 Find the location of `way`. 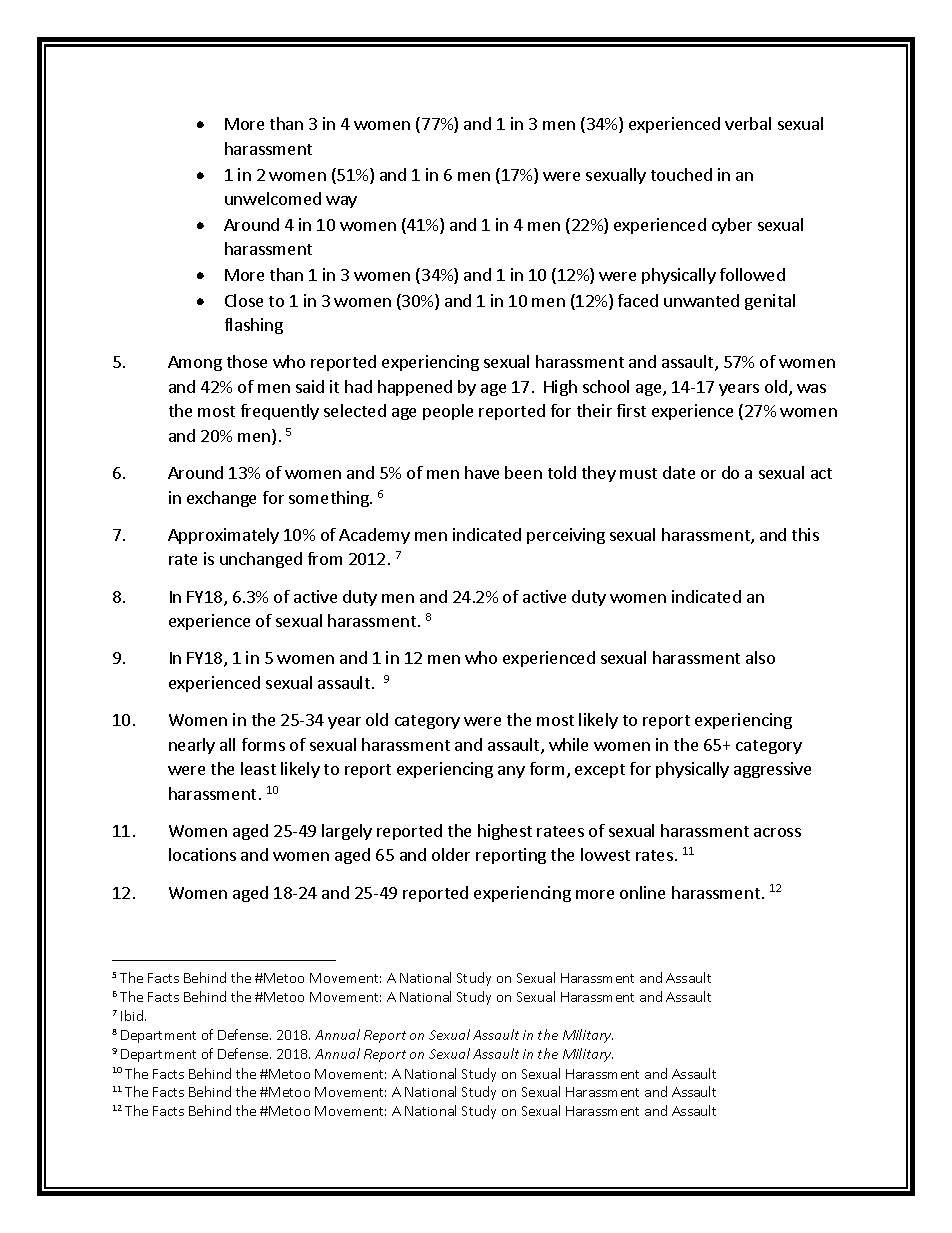

way is located at coordinates (341, 202).
